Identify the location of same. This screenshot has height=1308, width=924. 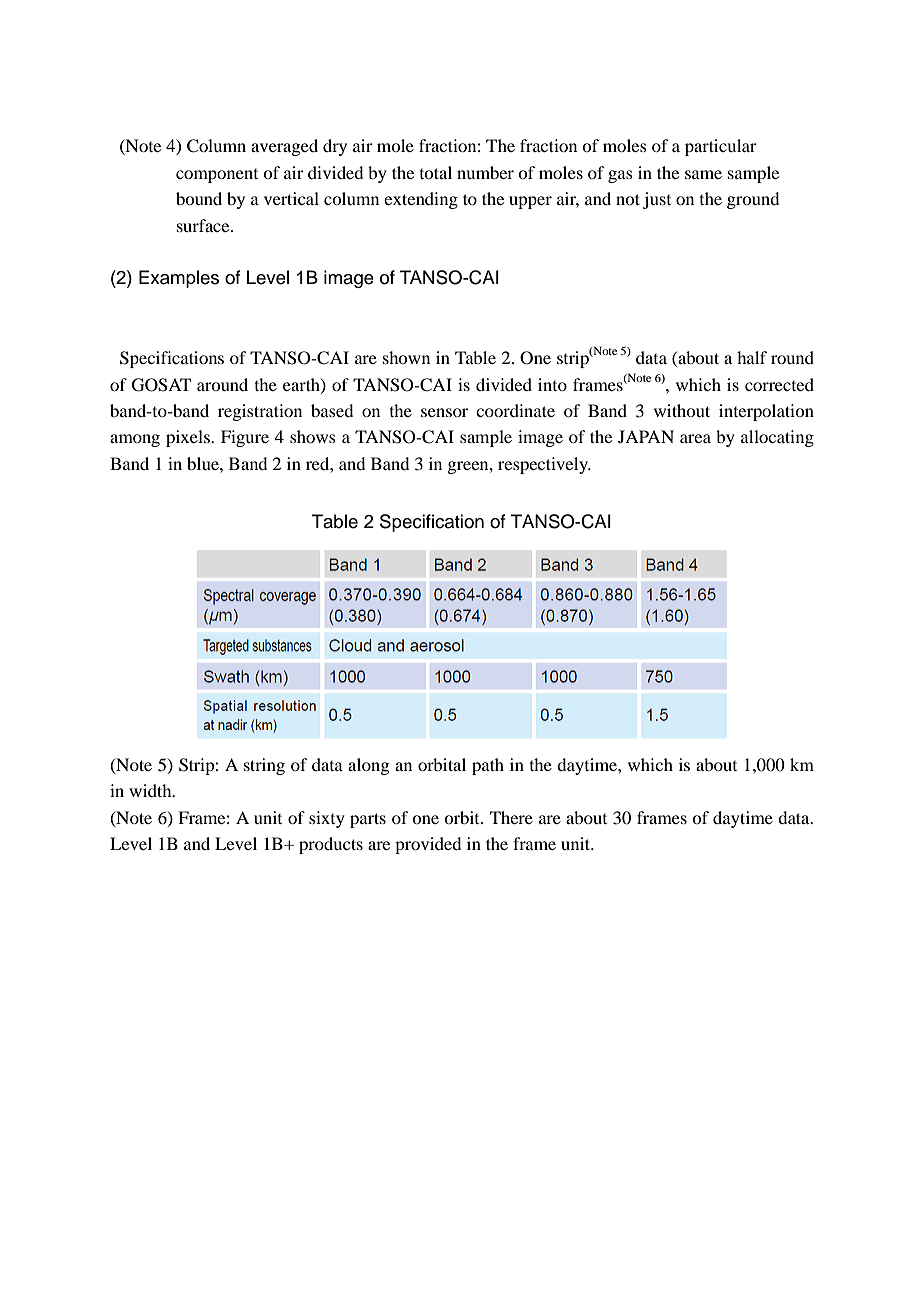
(703, 174).
